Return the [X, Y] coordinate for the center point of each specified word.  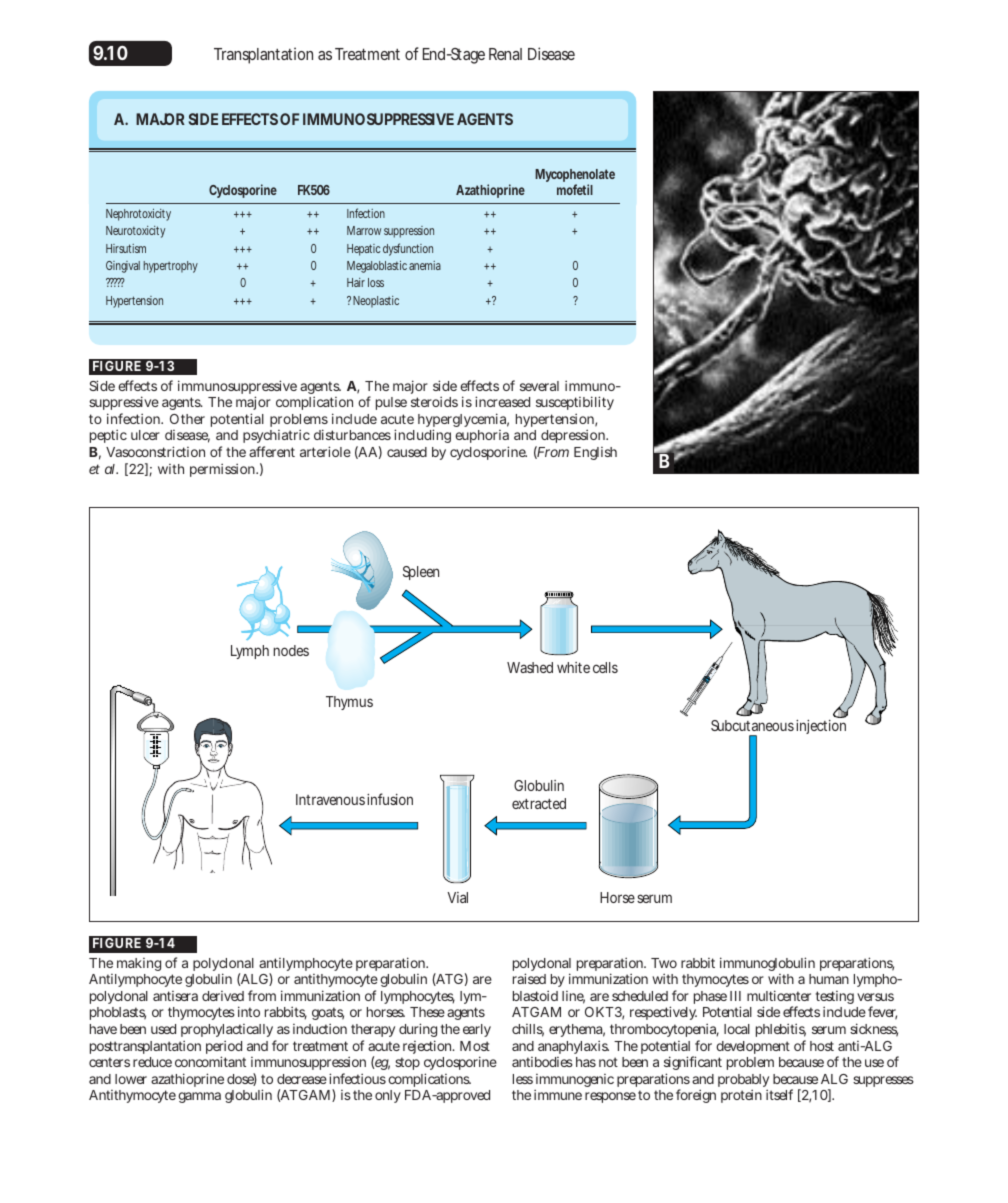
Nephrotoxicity [138, 215]
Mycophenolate [575, 177]
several [539, 386]
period [224, 1048]
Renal [505, 54]
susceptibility [575, 405]
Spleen [421, 573]
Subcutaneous [752, 725]
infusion [390, 799]
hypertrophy [171, 267]
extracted [539, 803]
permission [224, 470]
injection [821, 727]
